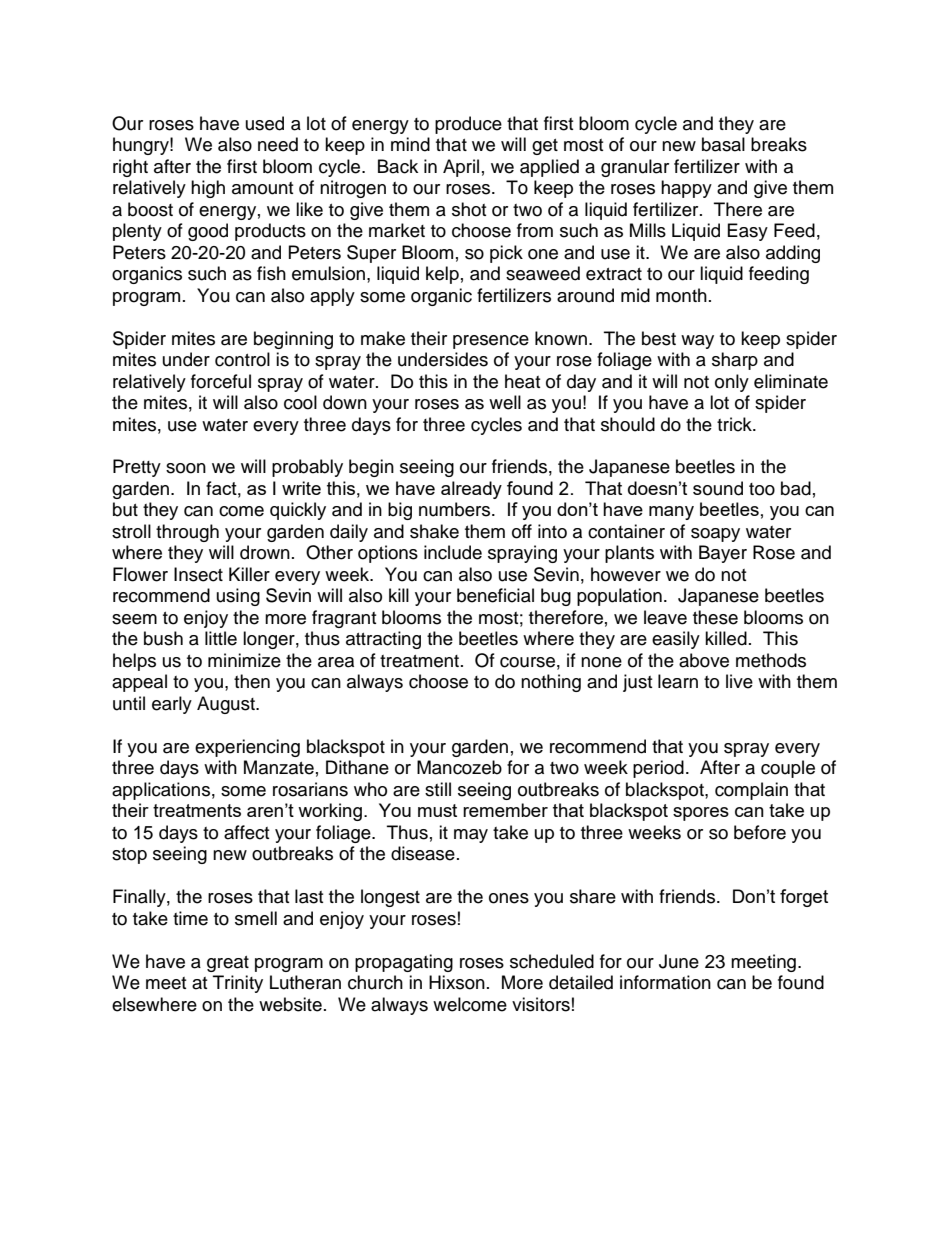 The width and height of the screenshot is (952, 1233). Describe the element at coordinates (723, 144) in the screenshot. I see `basal` at that location.
